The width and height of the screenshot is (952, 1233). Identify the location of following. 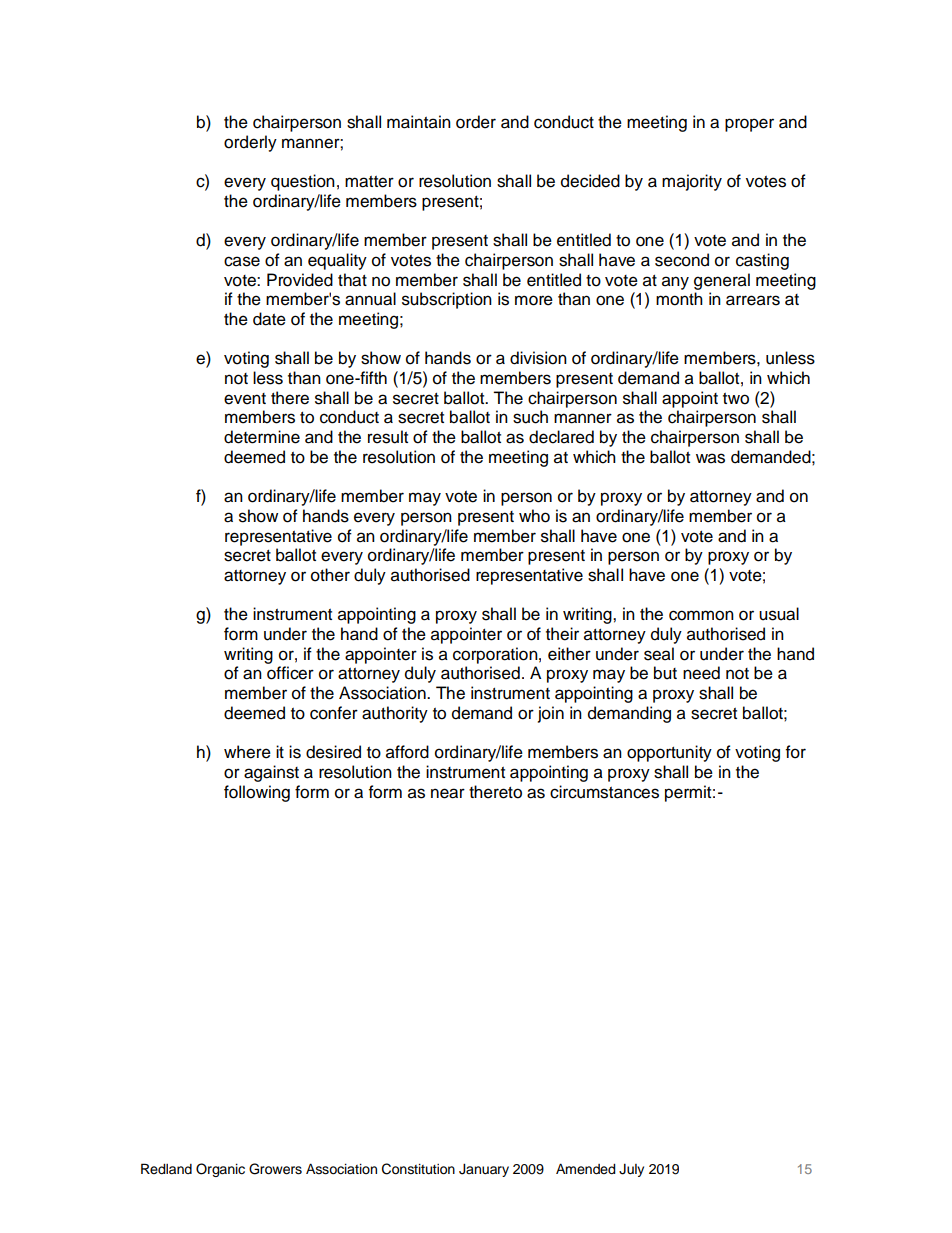
(257, 793).
